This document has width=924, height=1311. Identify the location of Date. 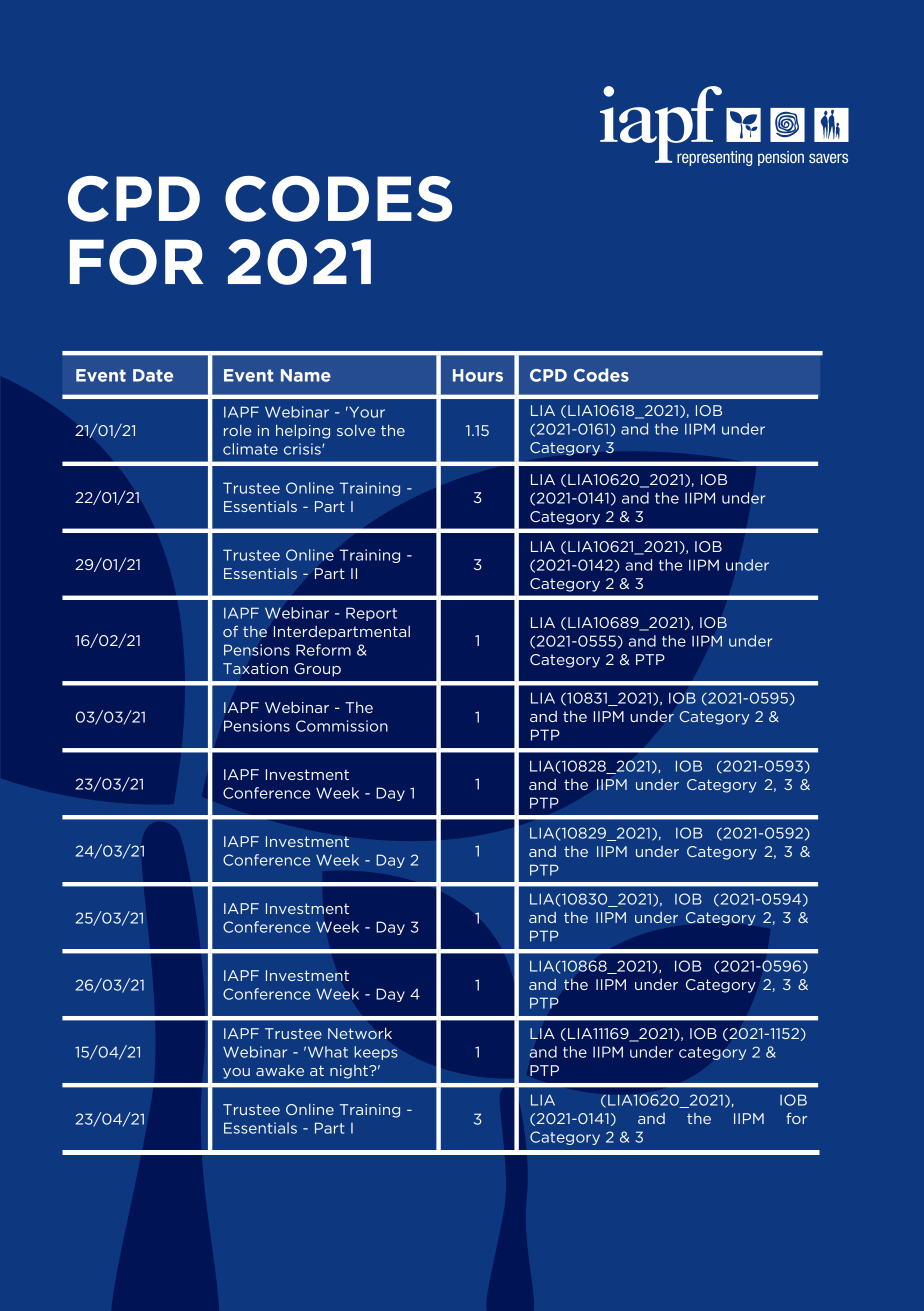
(153, 375).
